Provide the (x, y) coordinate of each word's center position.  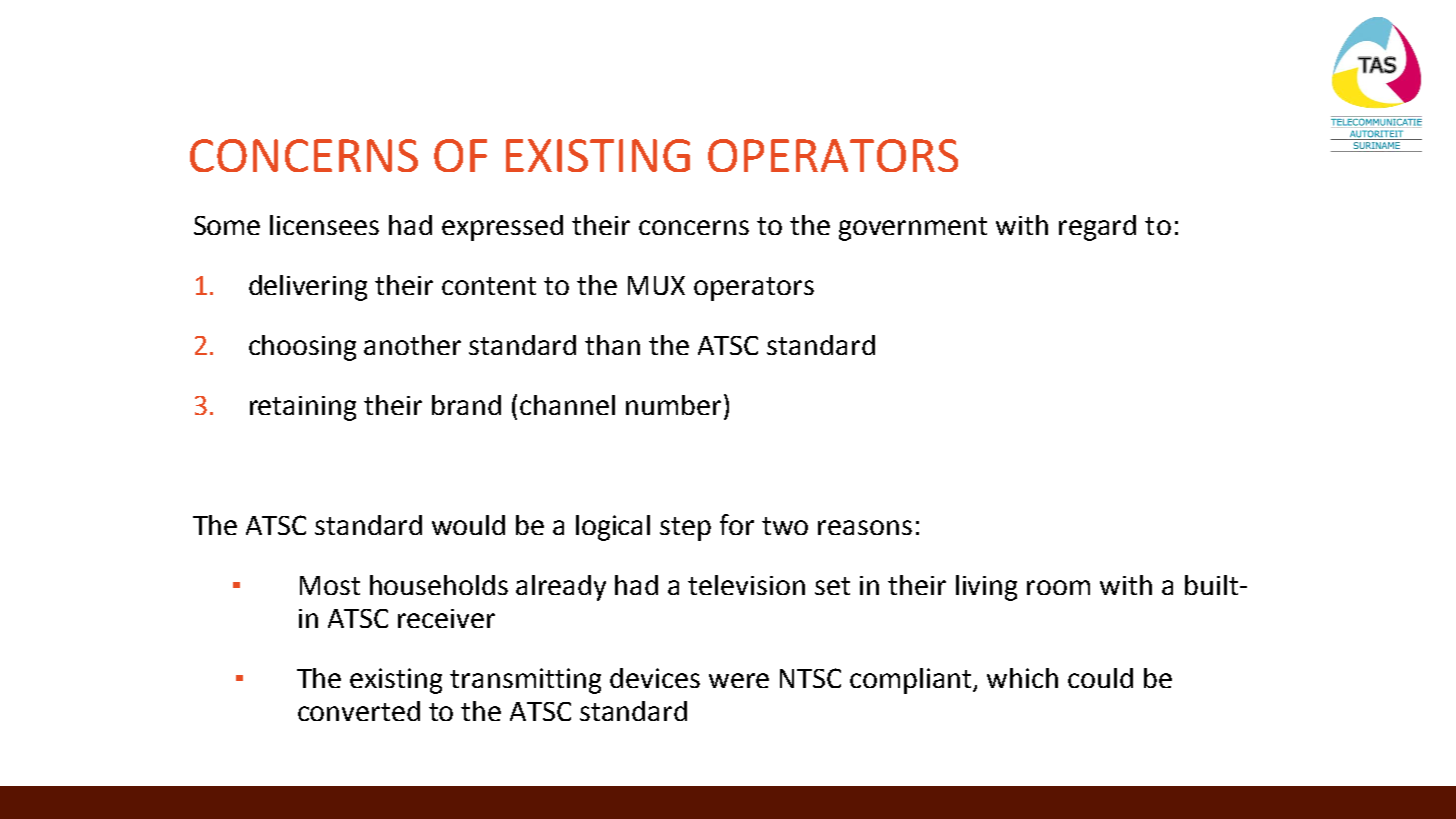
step (685, 529)
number (673, 405)
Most (330, 585)
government (913, 229)
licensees (324, 225)
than (612, 345)
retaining (303, 408)
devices (655, 678)
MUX (656, 285)
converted (359, 711)
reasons (865, 527)
